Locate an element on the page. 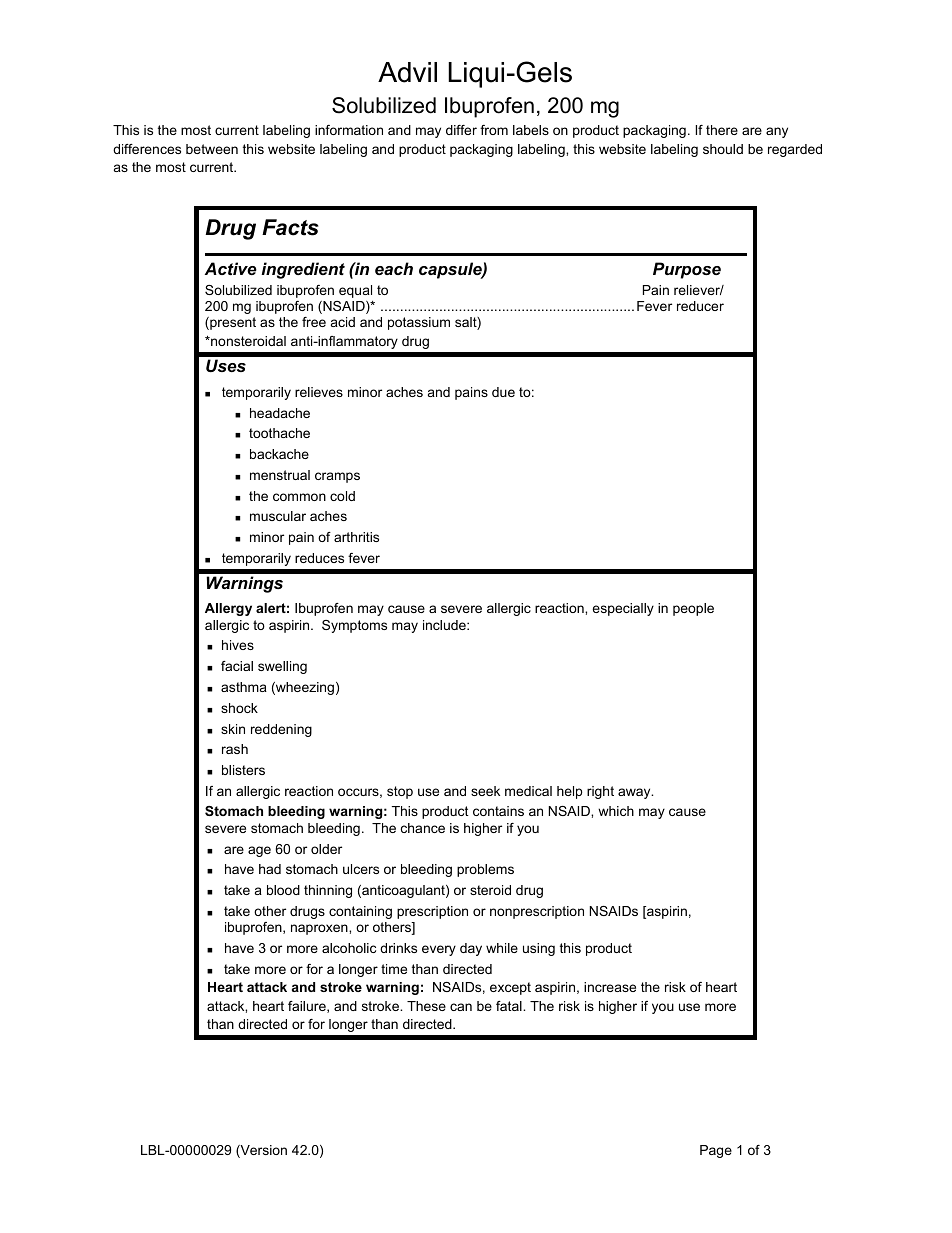 The width and height of the document is (952, 1233). blisters is located at coordinates (243, 770).
